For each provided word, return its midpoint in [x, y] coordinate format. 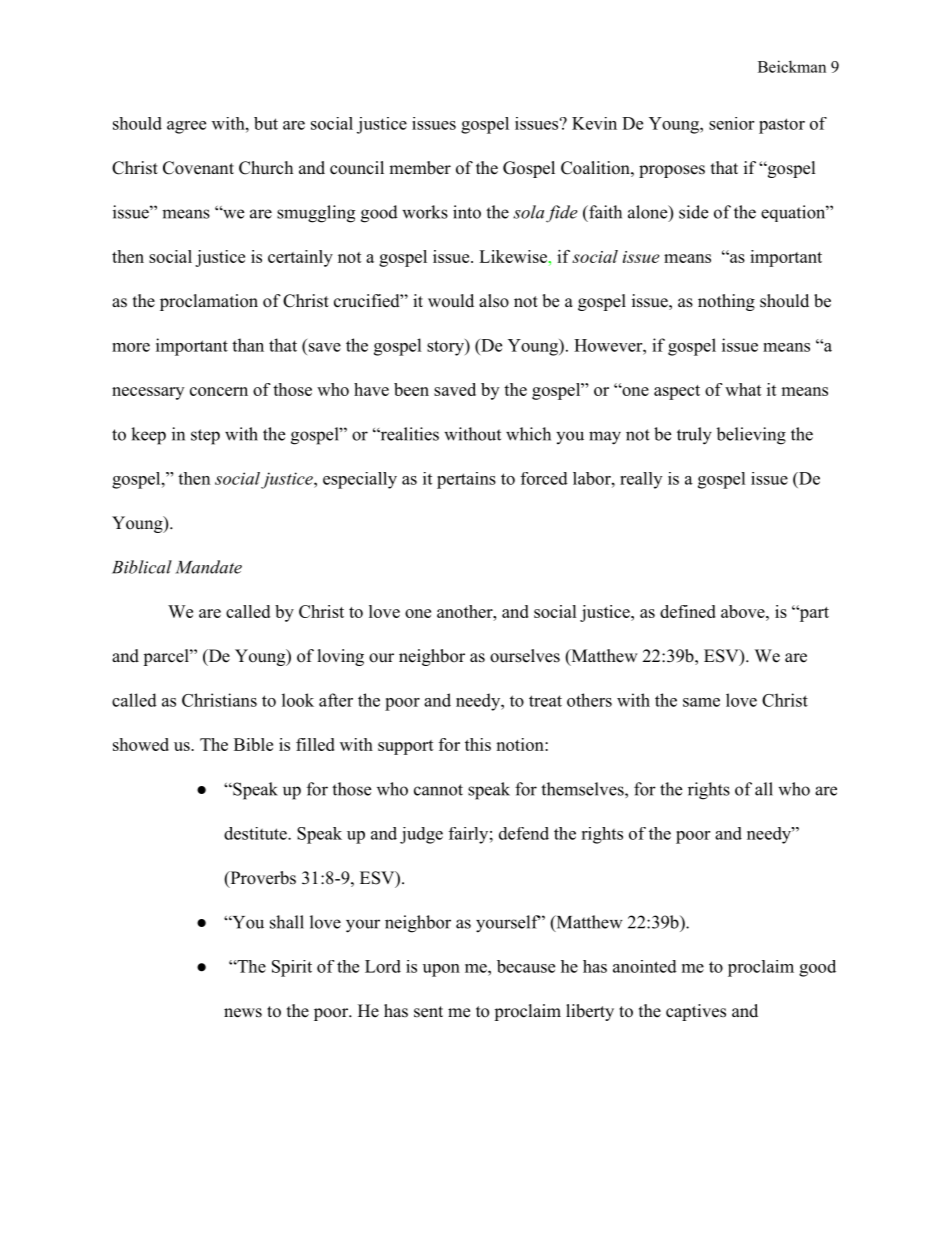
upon [441, 970]
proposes [672, 171]
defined [688, 611]
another [466, 611]
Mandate [208, 567]
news [243, 1013]
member [420, 168]
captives [696, 1012]
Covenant [198, 168]
